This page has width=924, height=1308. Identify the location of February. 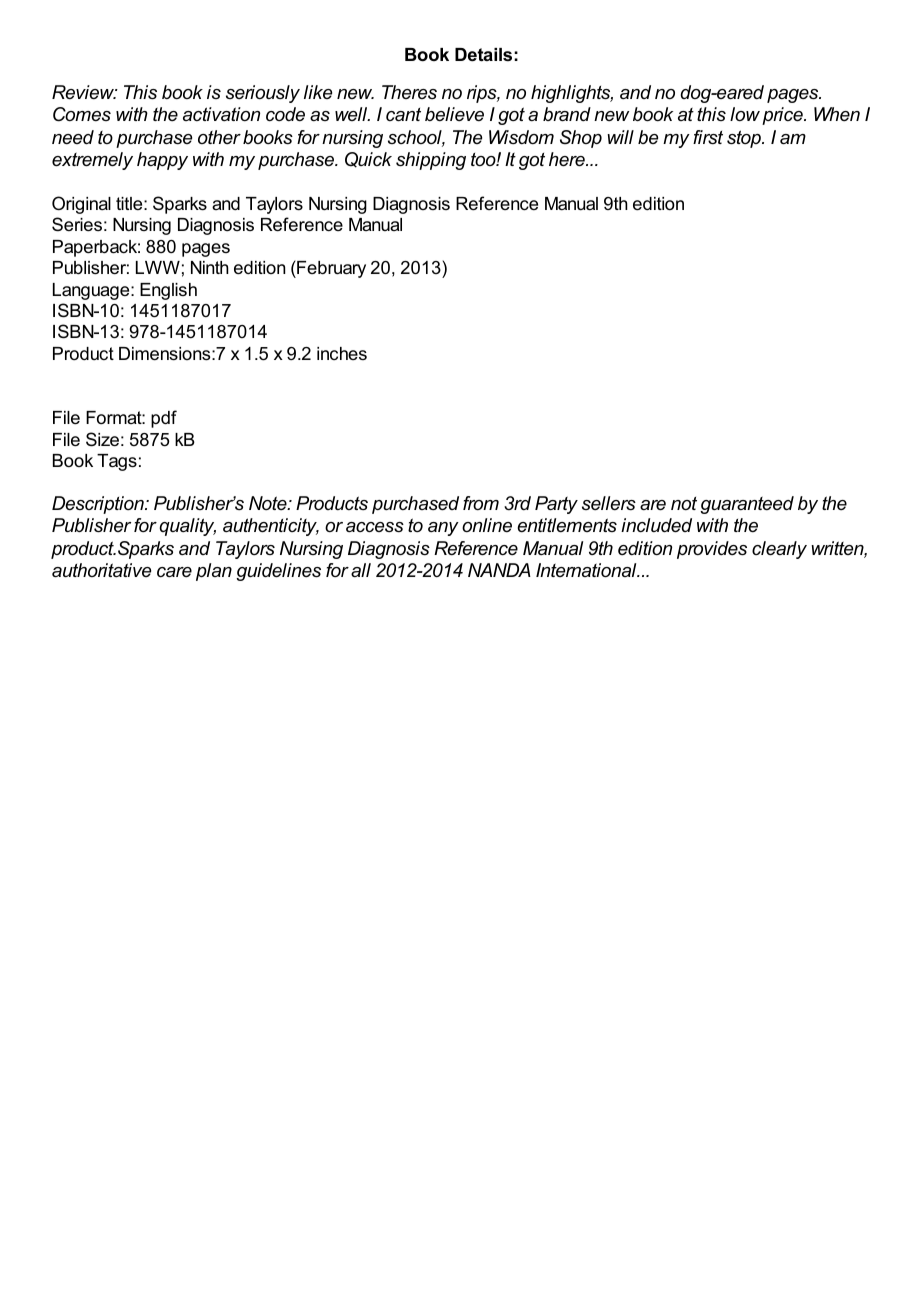
(330, 269).
